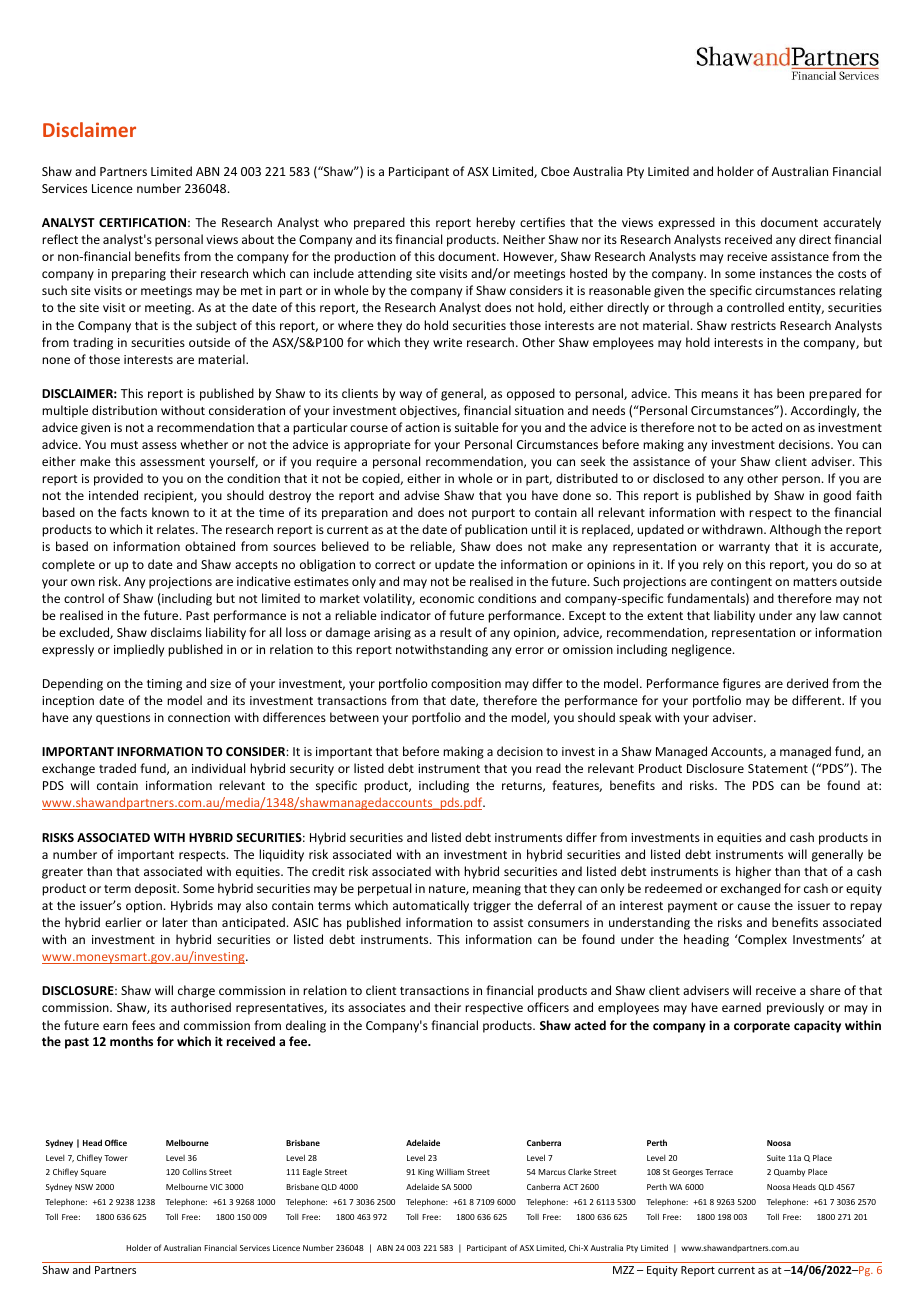 This screenshot has height=1308, width=924. Describe the element at coordinates (753, 872) in the screenshot. I see `higher` at that location.
